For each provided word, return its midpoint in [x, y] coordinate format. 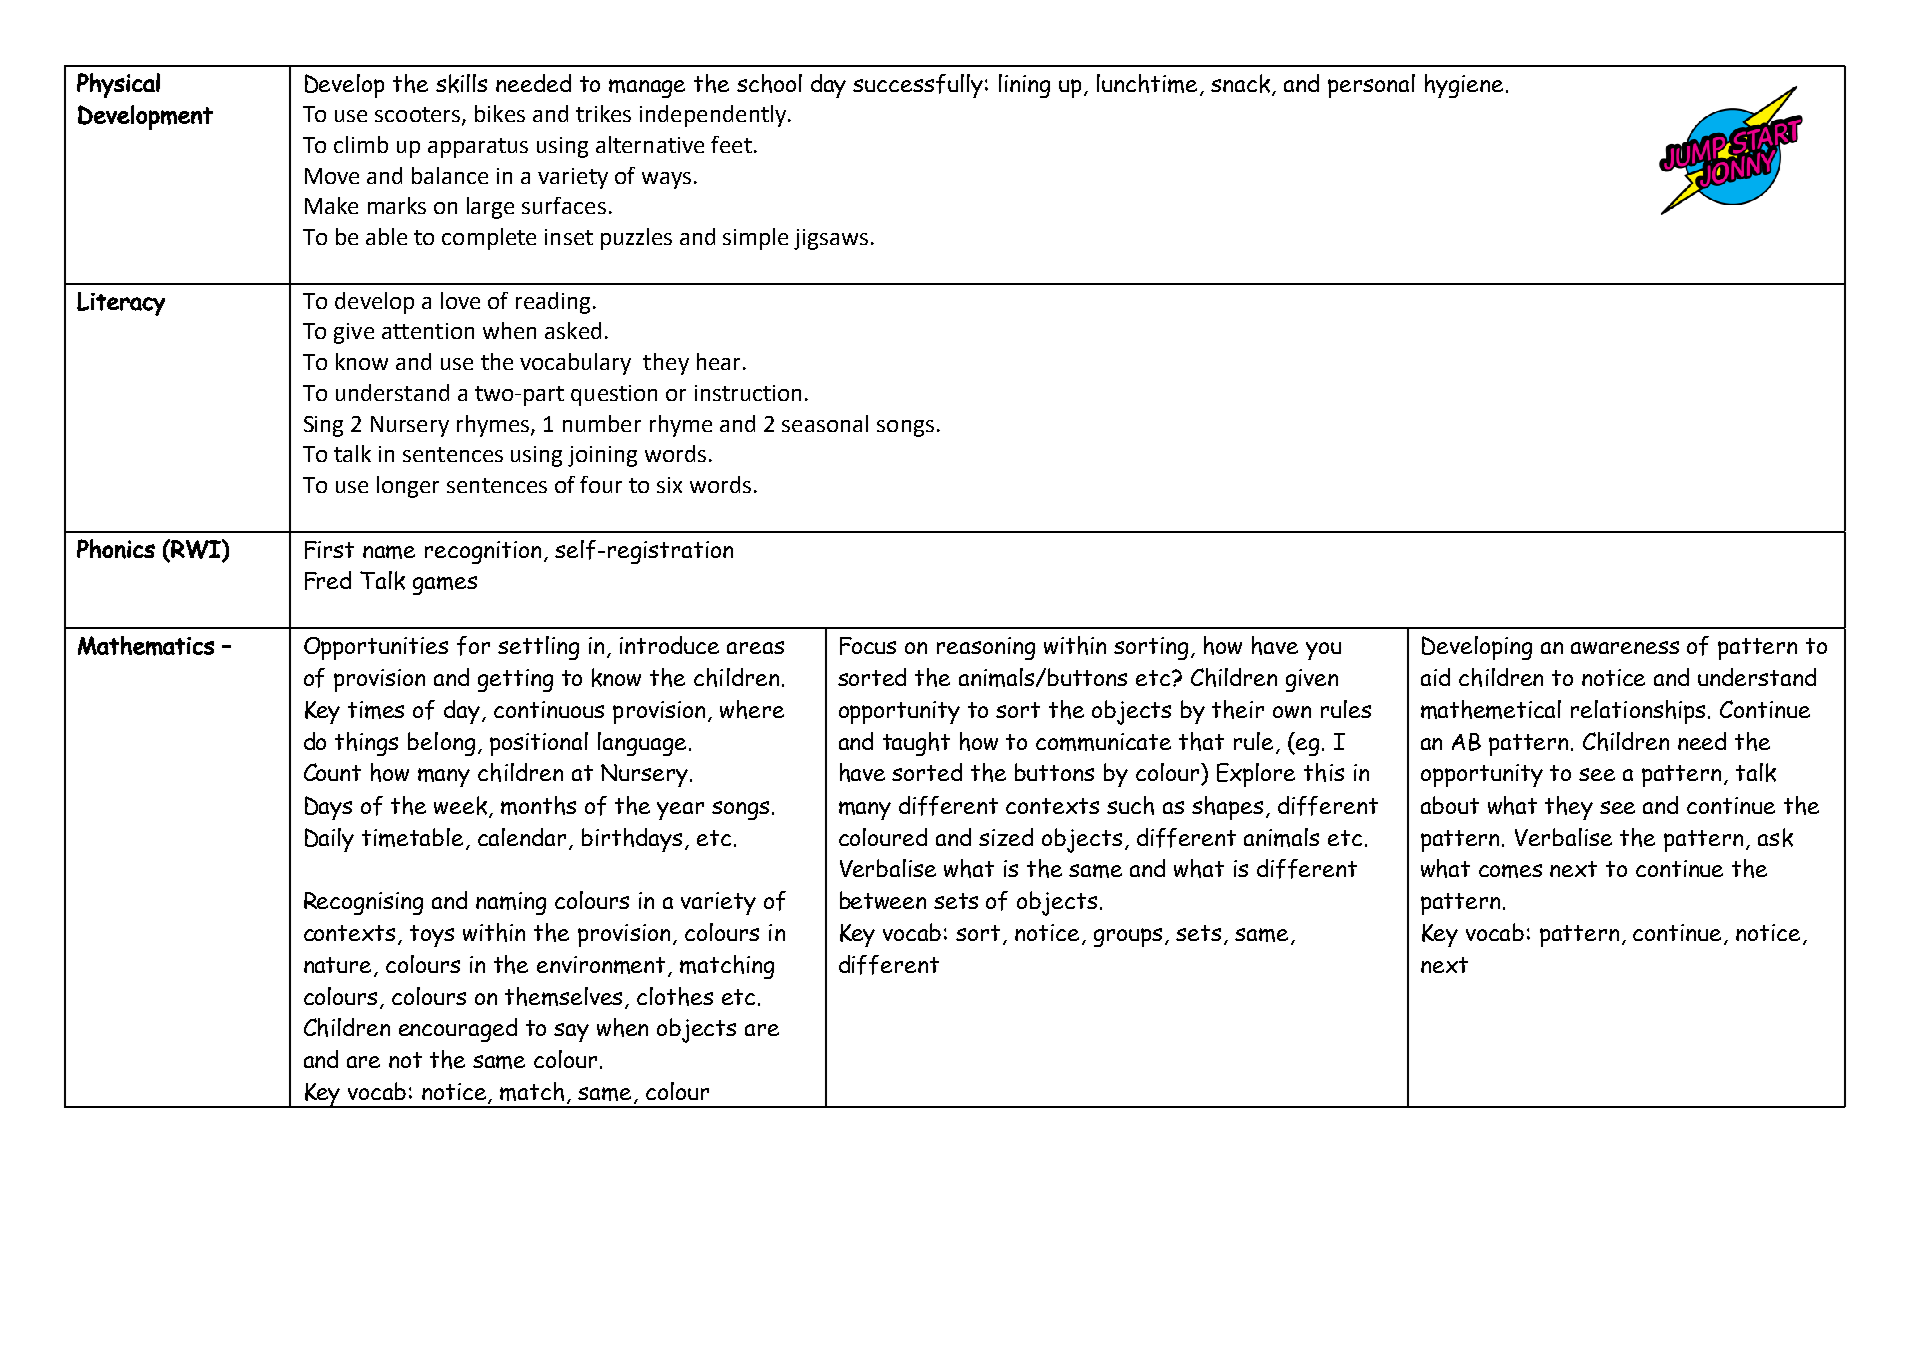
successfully [918, 86]
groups [1128, 937]
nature [339, 966]
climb [361, 144]
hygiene [1464, 86]
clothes [675, 996]
